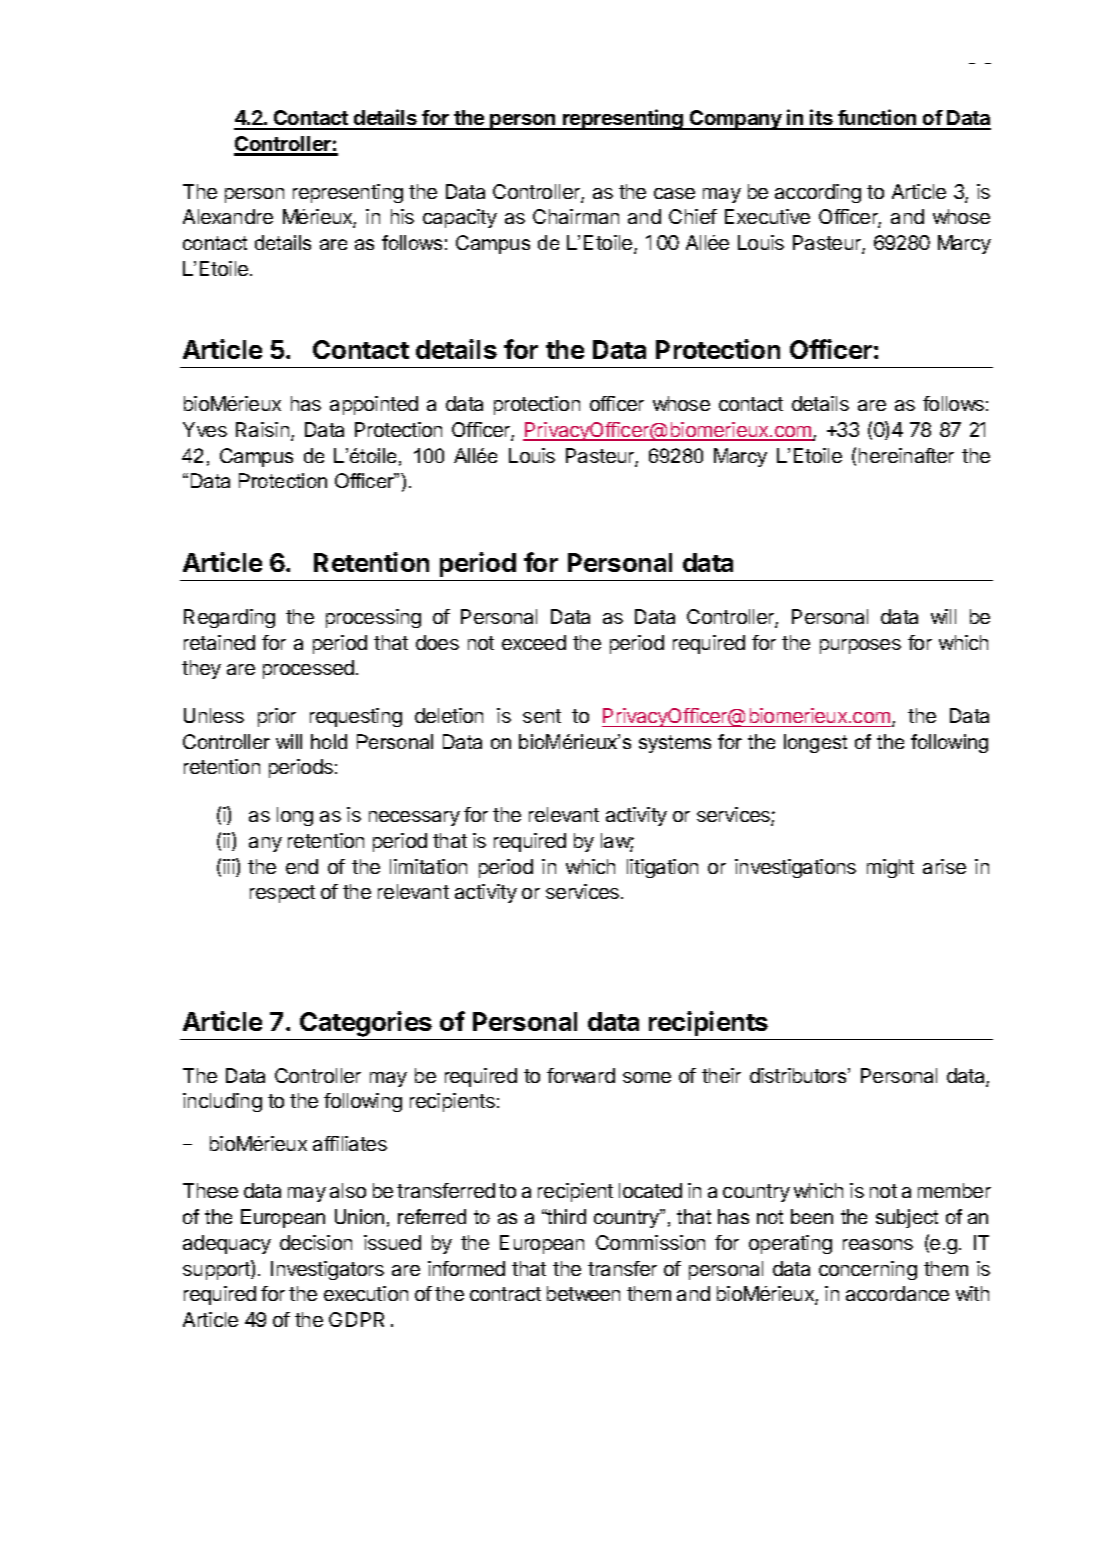 Image resolution: width=1095 pixels, height=1548 pixels. Describe the element at coordinates (675, 744) in the screenshot. I see `systems` at that location.
